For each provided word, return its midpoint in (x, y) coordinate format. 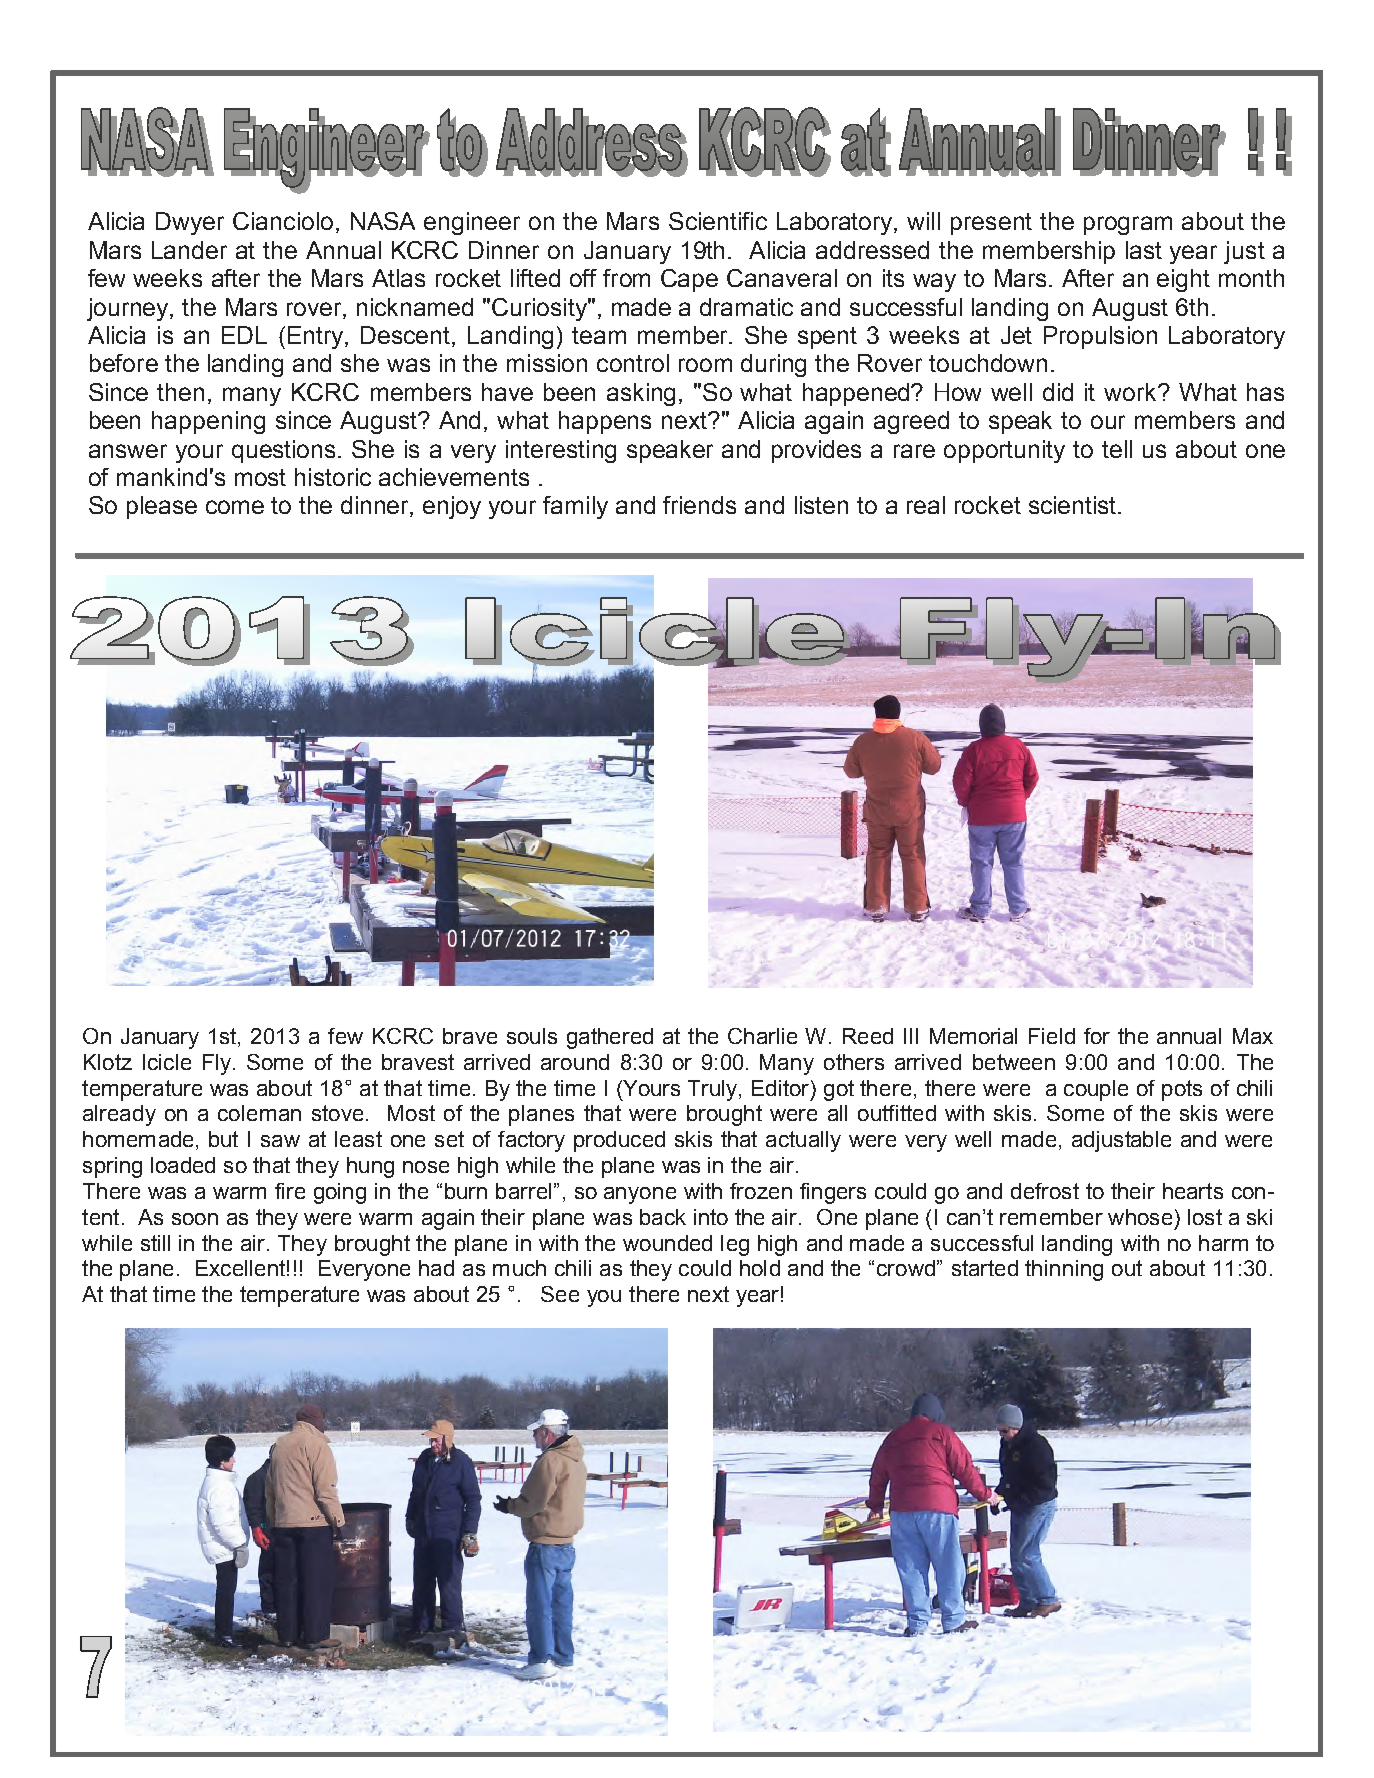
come (235, 507)
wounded (667, 1243)
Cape (689, 280)
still (155, 1243)
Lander (189, 250)
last (1144, 250)
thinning (1064, 1270)
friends (699, 505)
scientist (1074, 505)
